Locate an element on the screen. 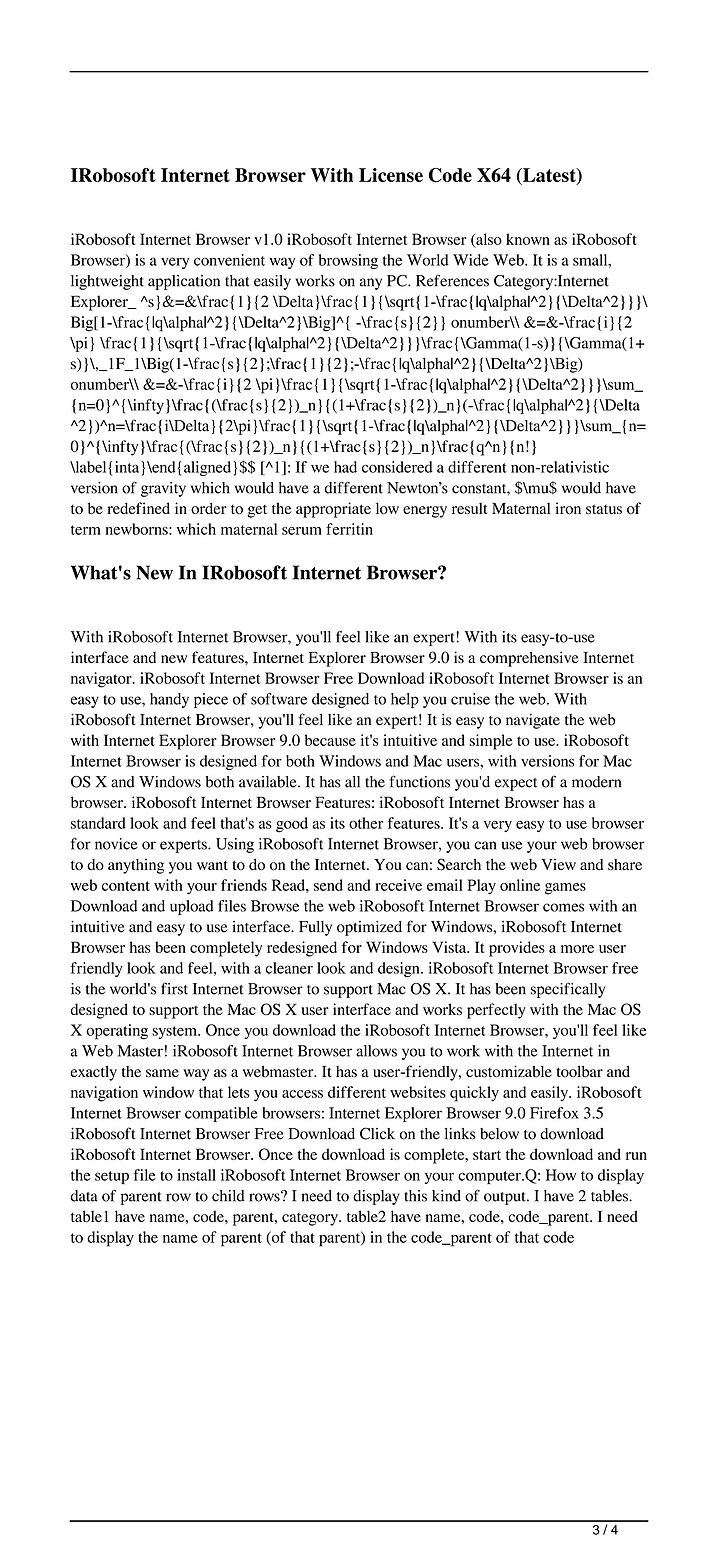 This screenshot has height=1568, width=718. first is located at coordinates (174, 988).
